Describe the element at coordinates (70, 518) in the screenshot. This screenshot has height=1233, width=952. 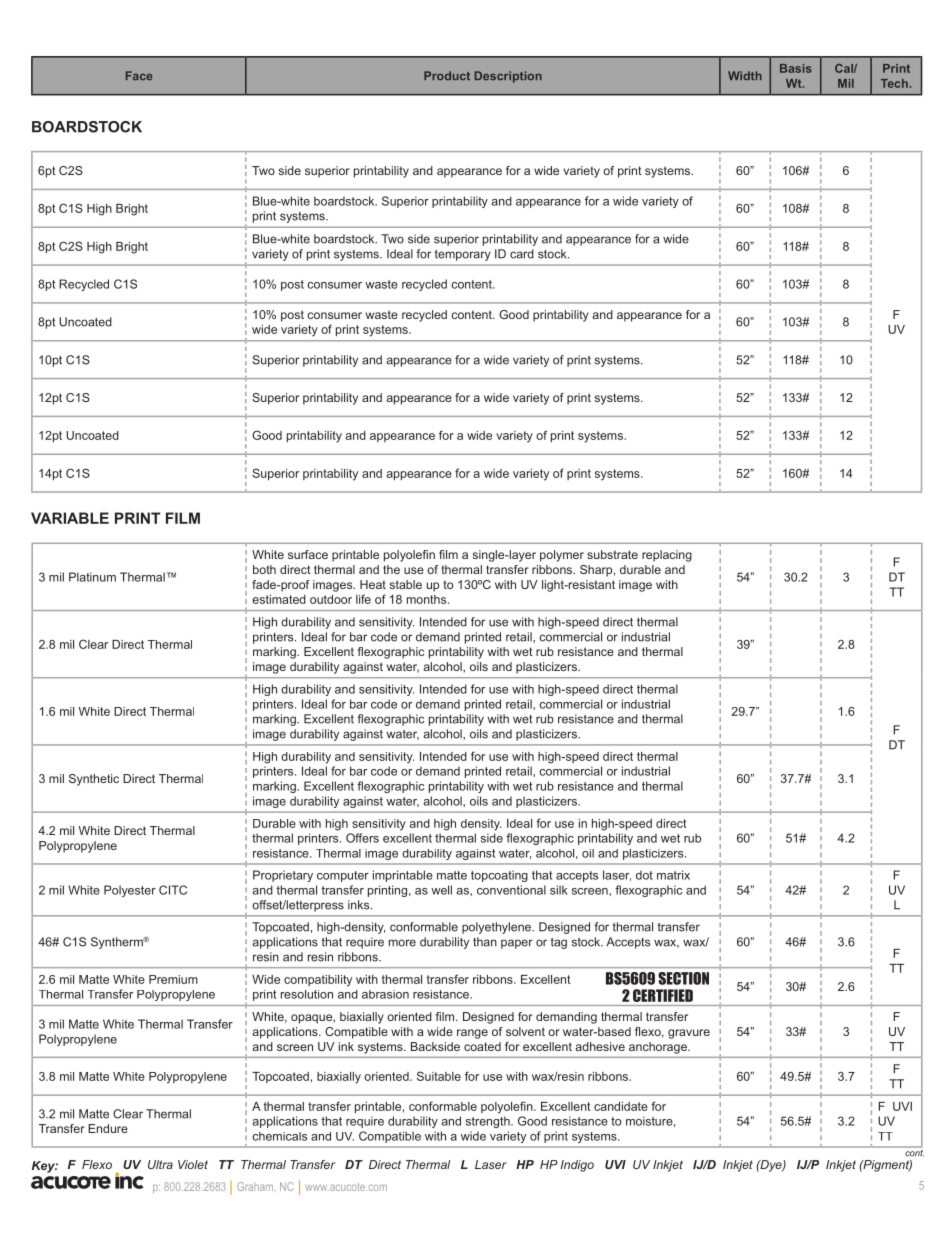
I see `VARIABLE` at that location.
